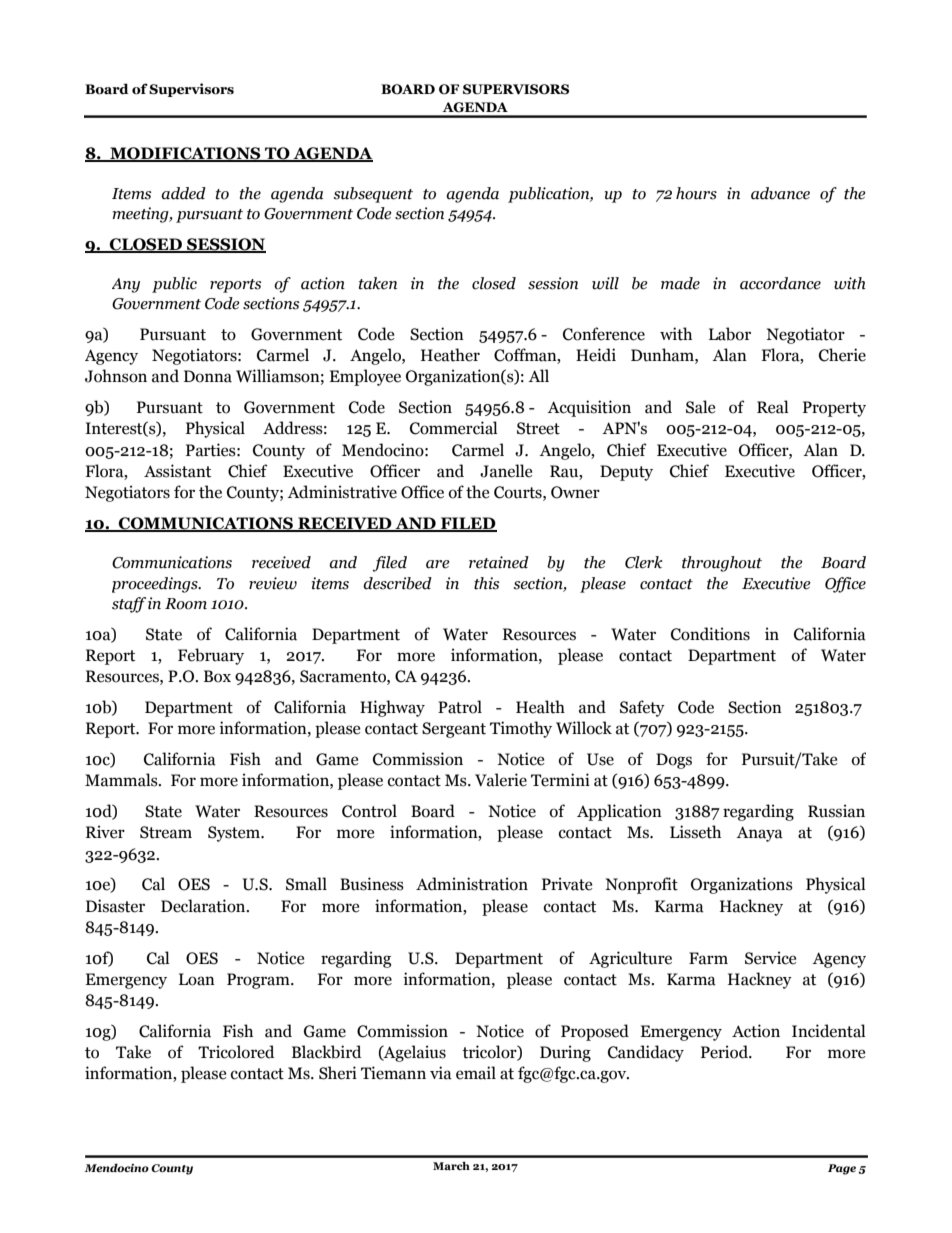 The height and width of the screenshot is (1233, 952). I want to click on March, so click(451, 1165).
